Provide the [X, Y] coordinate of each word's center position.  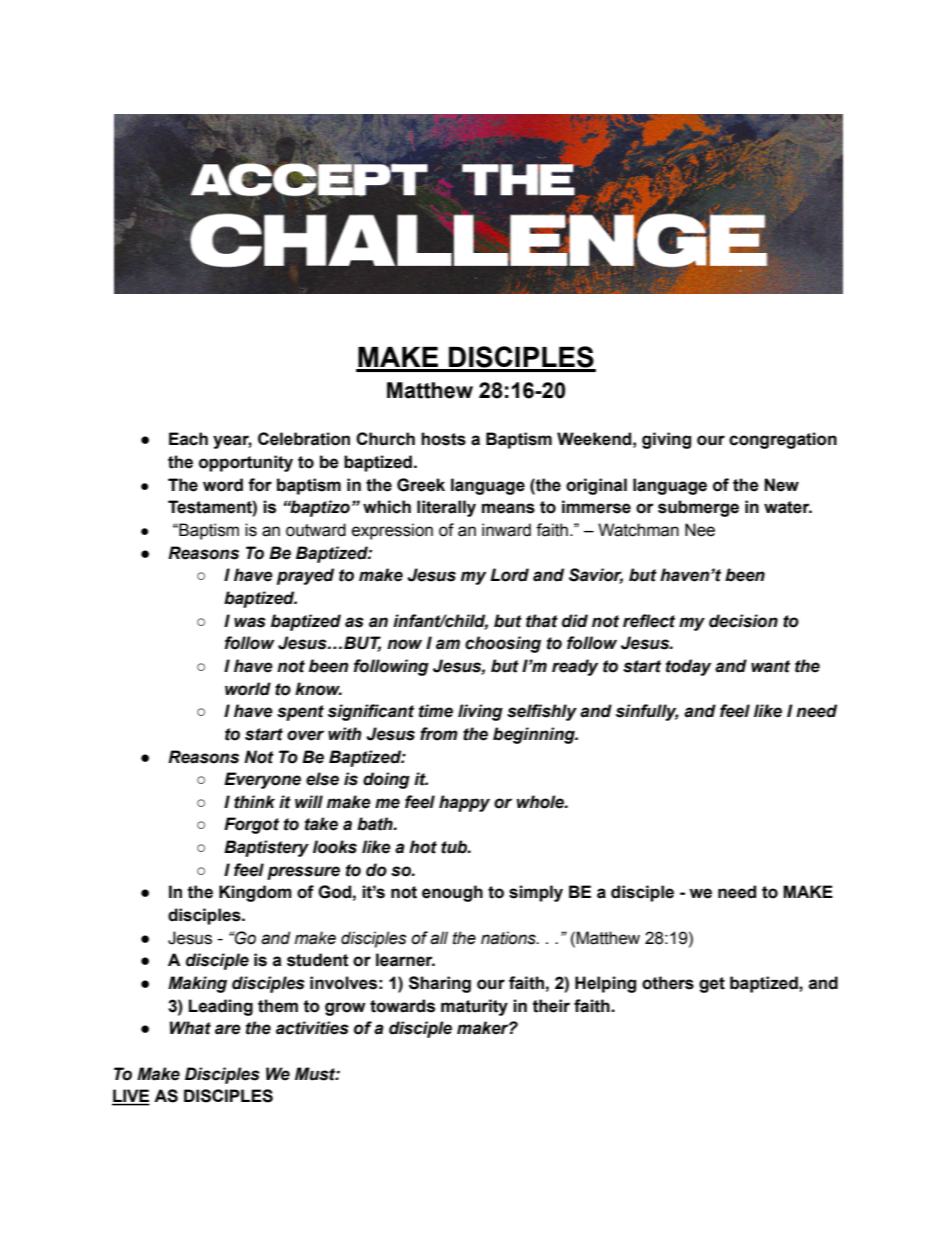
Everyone [262, 780]
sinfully [647, 712]
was [250, 622]
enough [452, 893]
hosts [443, 439]
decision [743, 621]
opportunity [246, 463]
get [712, 985]
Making [197, 984]
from [439, 734]
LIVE [131, 1097]
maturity [474, 1007]
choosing [503, 644]
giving [666, 440]
